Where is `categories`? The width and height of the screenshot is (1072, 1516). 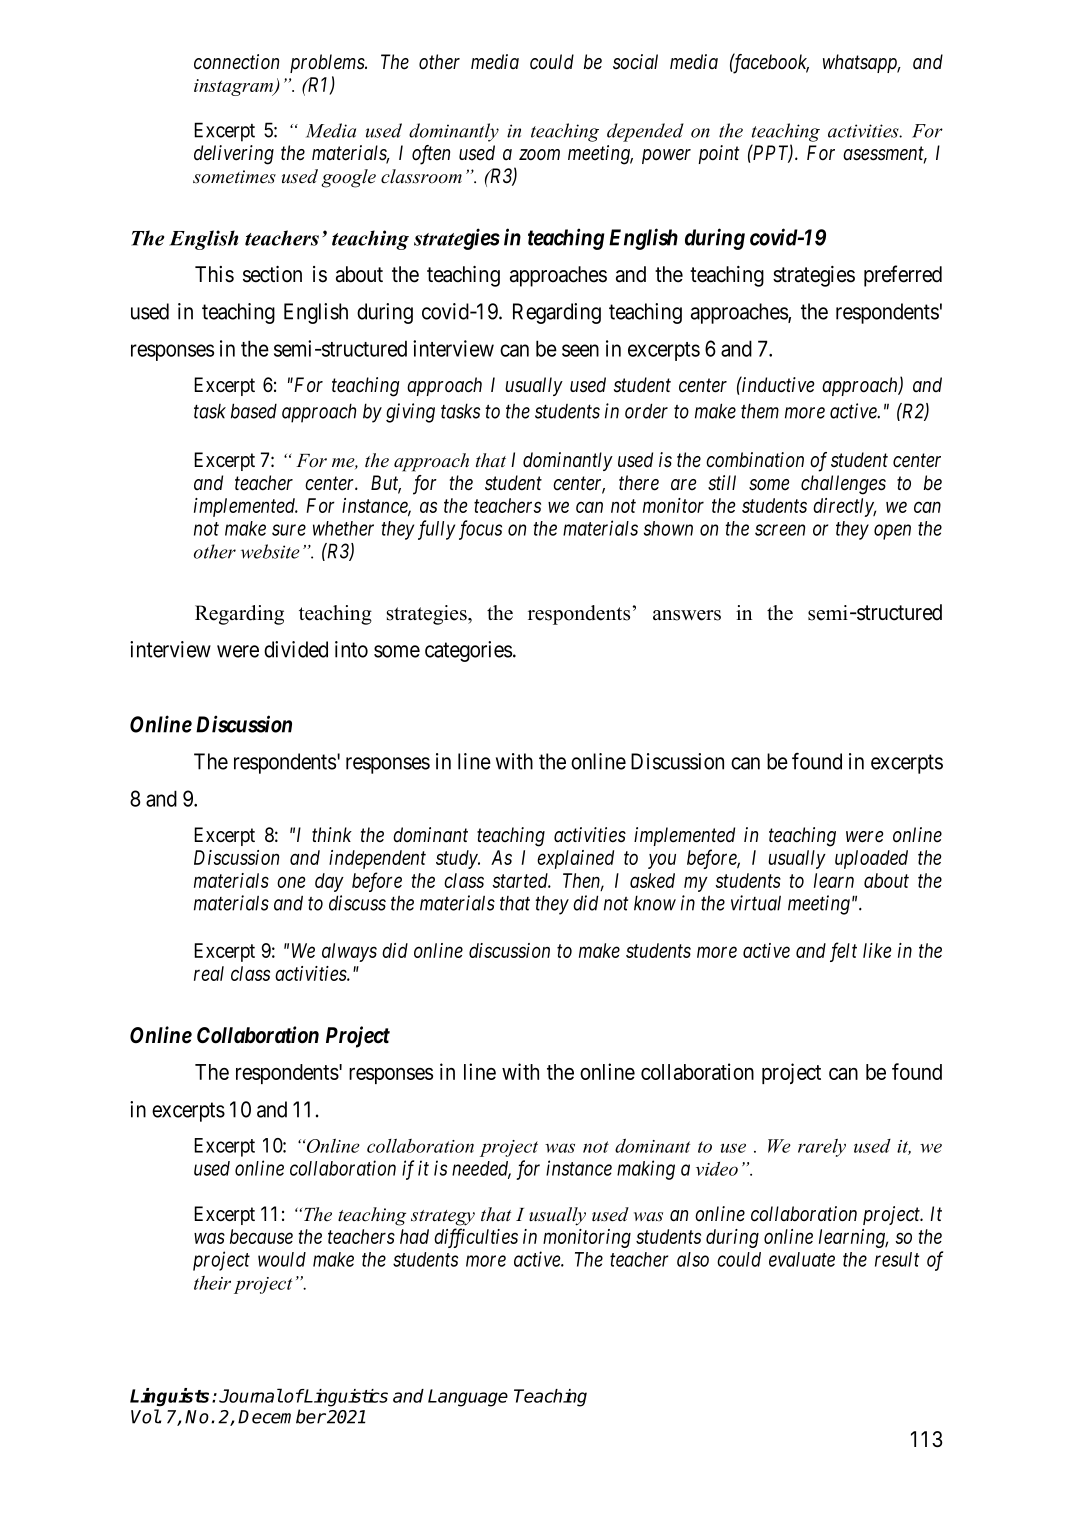
categories is located at coordinates (468, 651).
